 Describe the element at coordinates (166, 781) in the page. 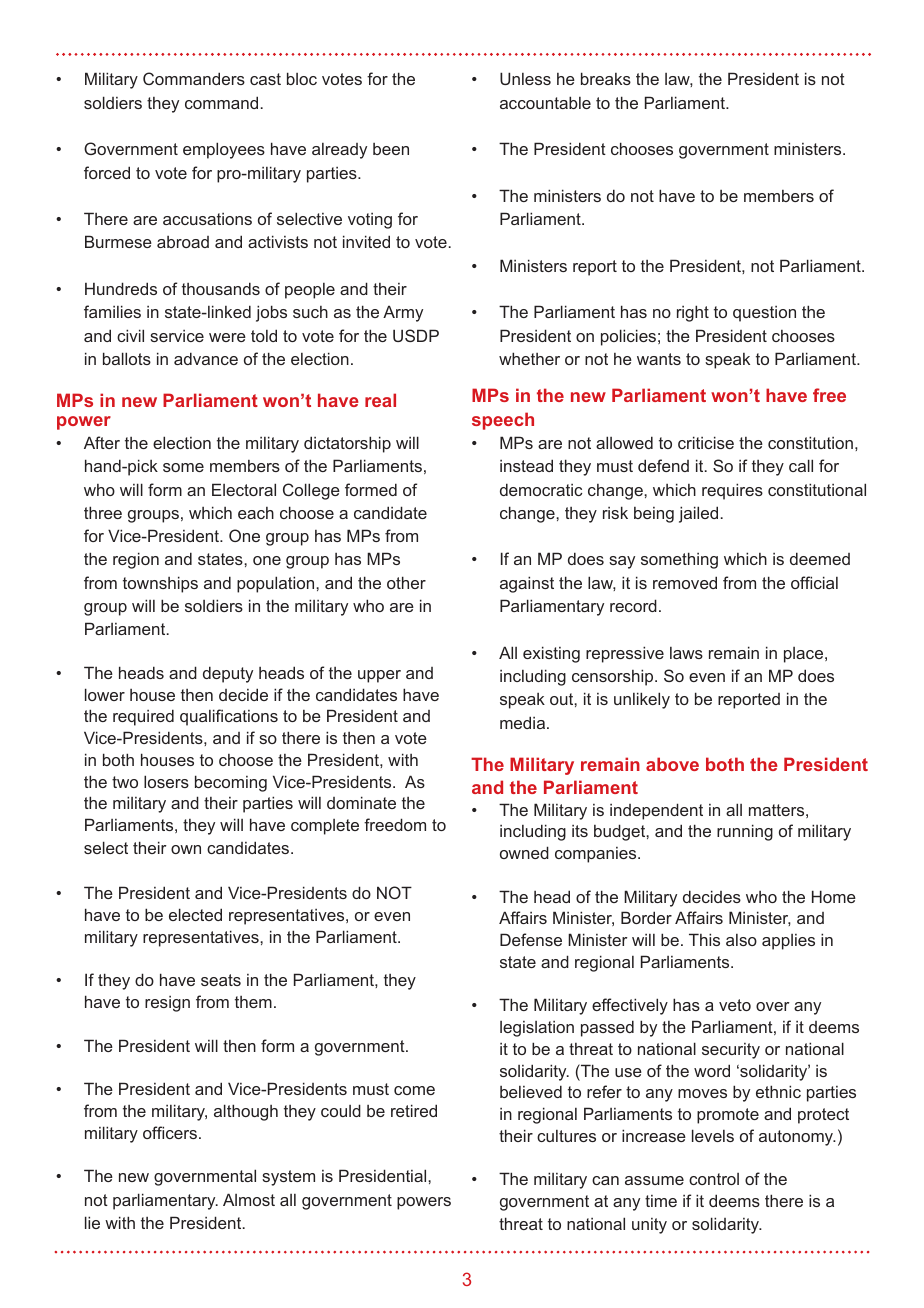

I see `losers` at that location.
